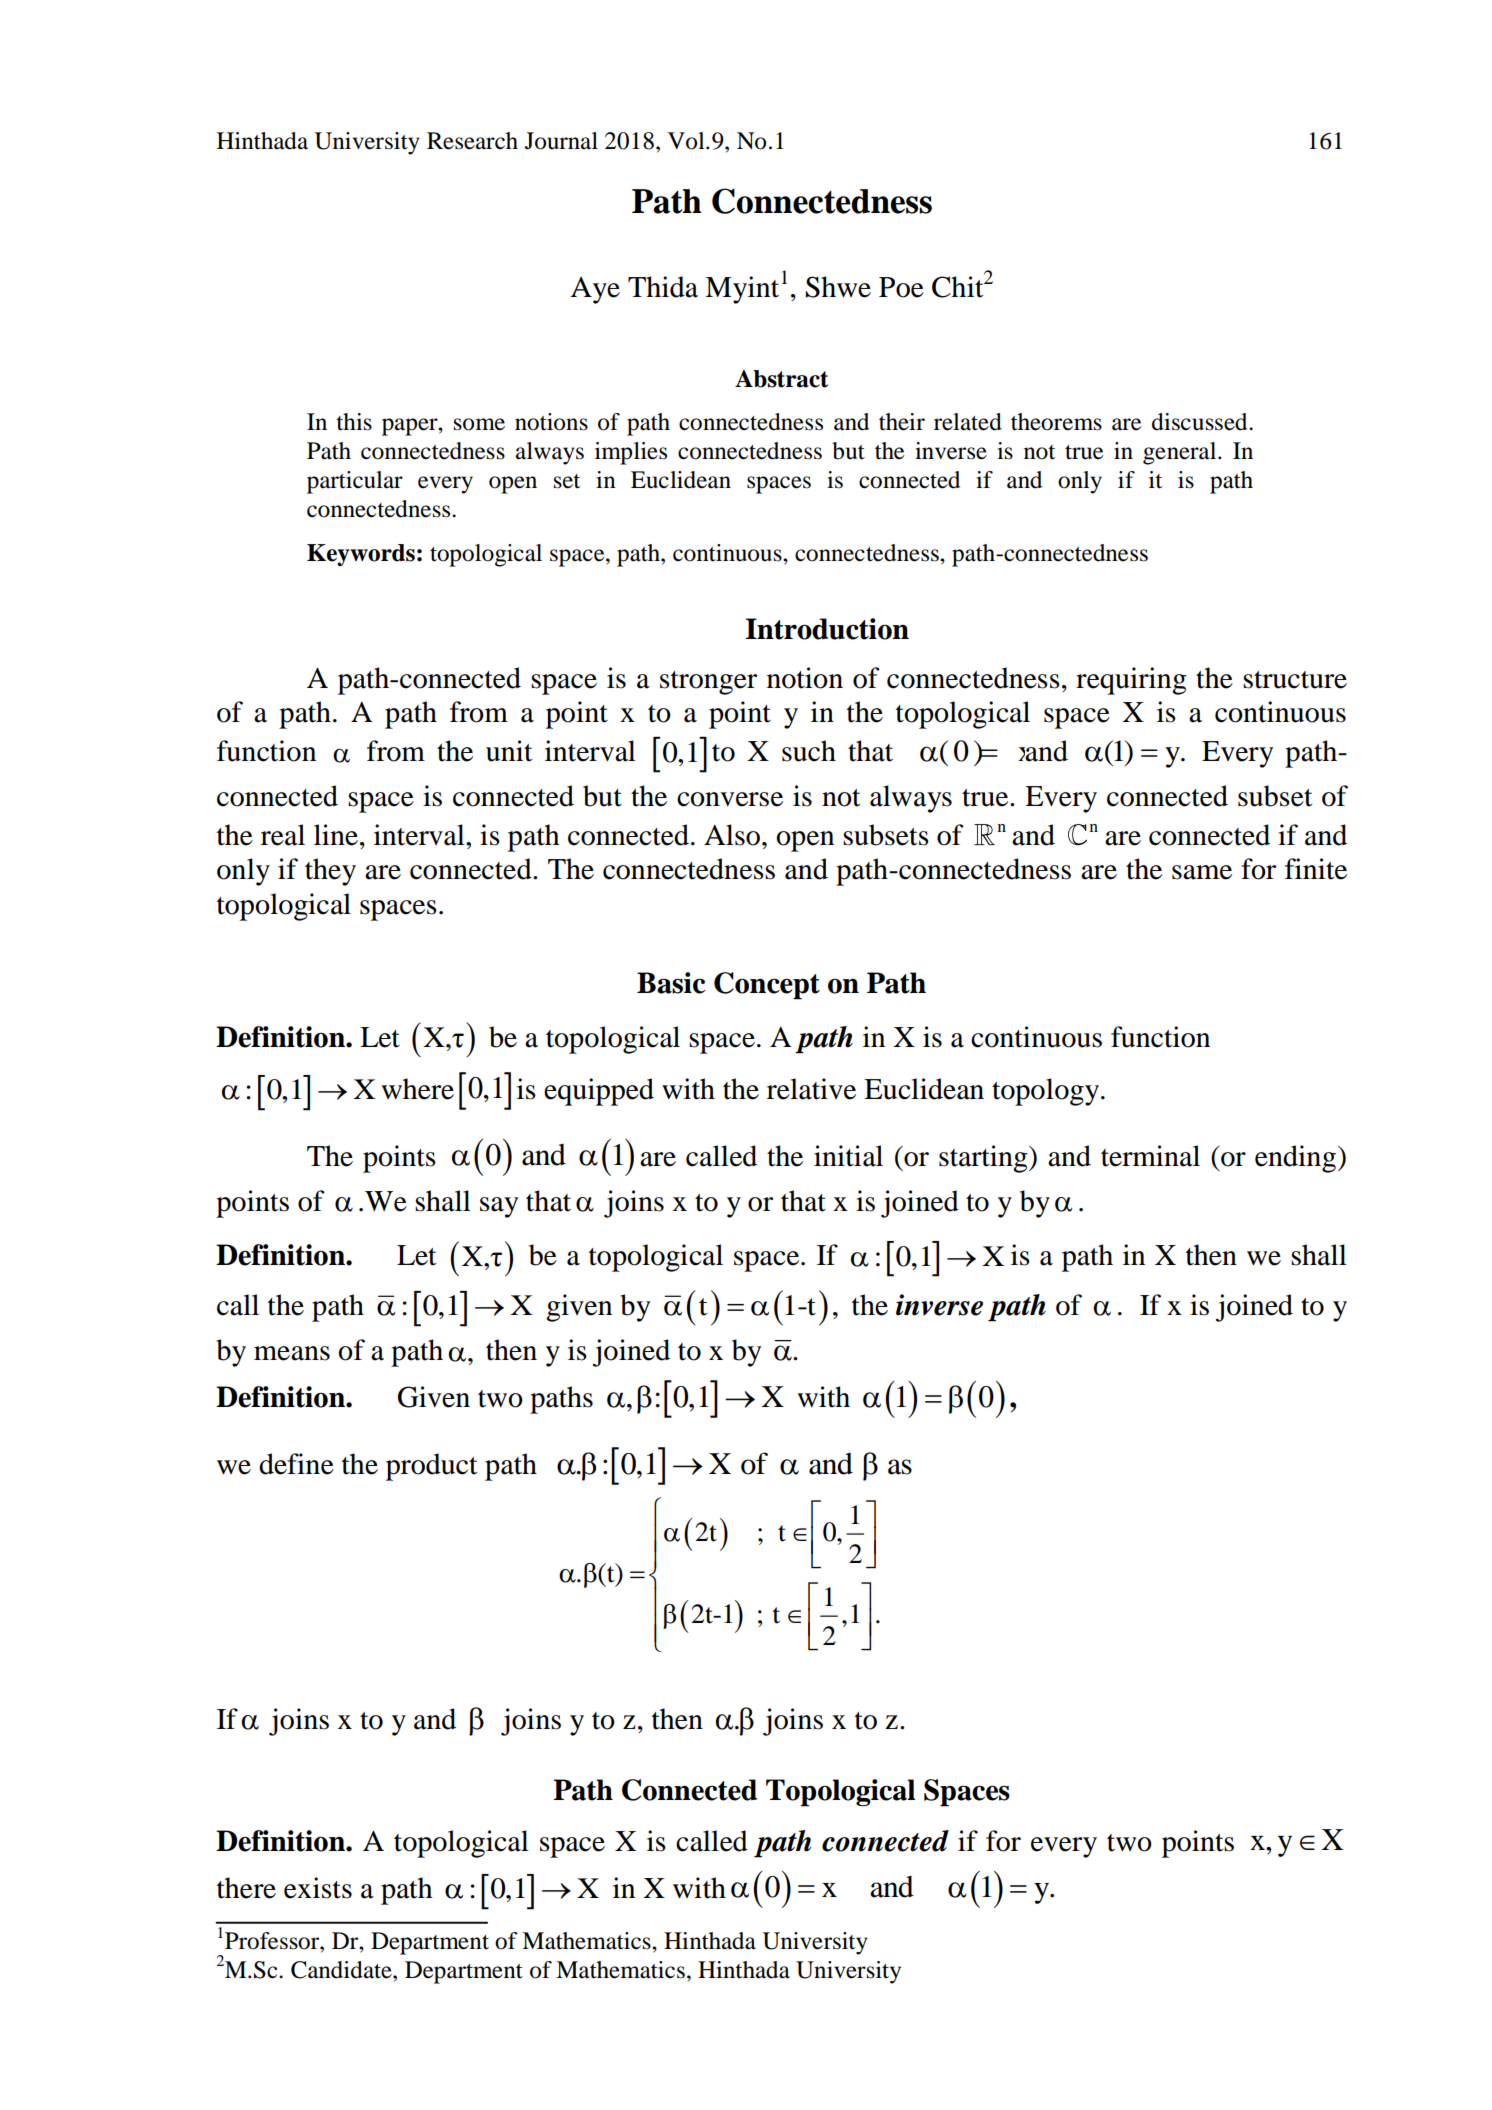 Image resolution: width=1492 pixels, height=2110 pixels. I want to click on Poe, so click(901, 287).
